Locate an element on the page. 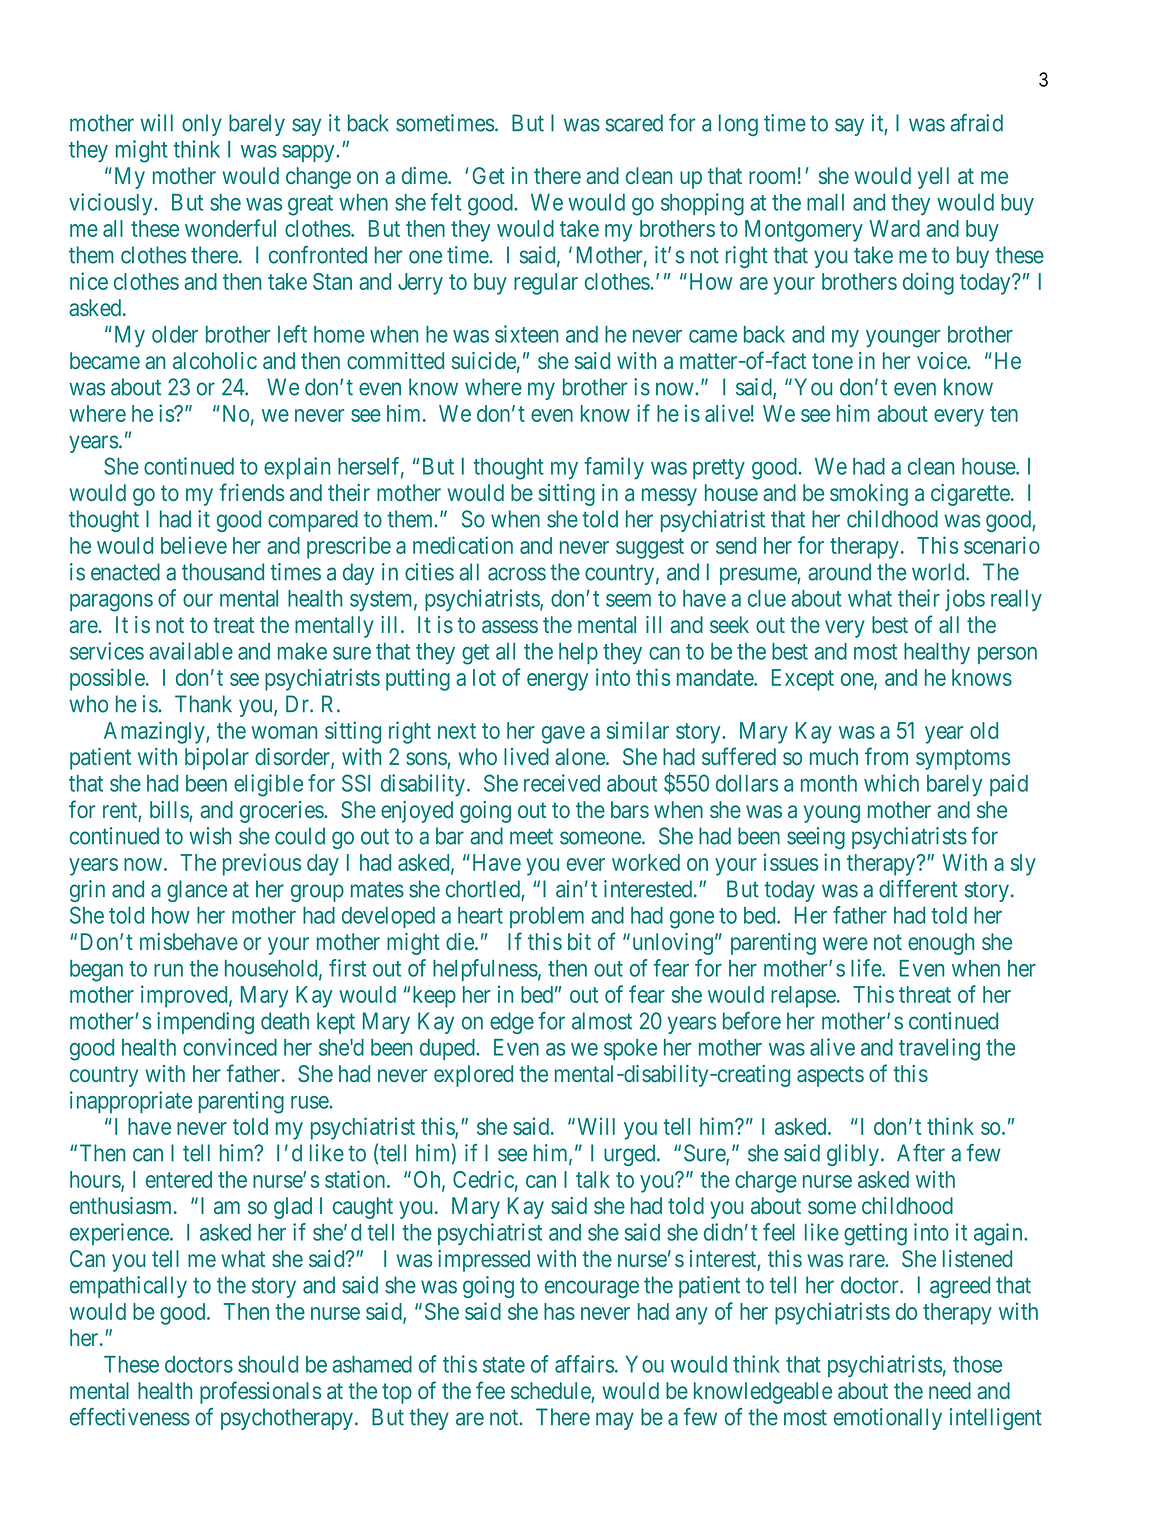 The width and height of the page is (1172, 1516). only is located at coordinates (202, 125).
